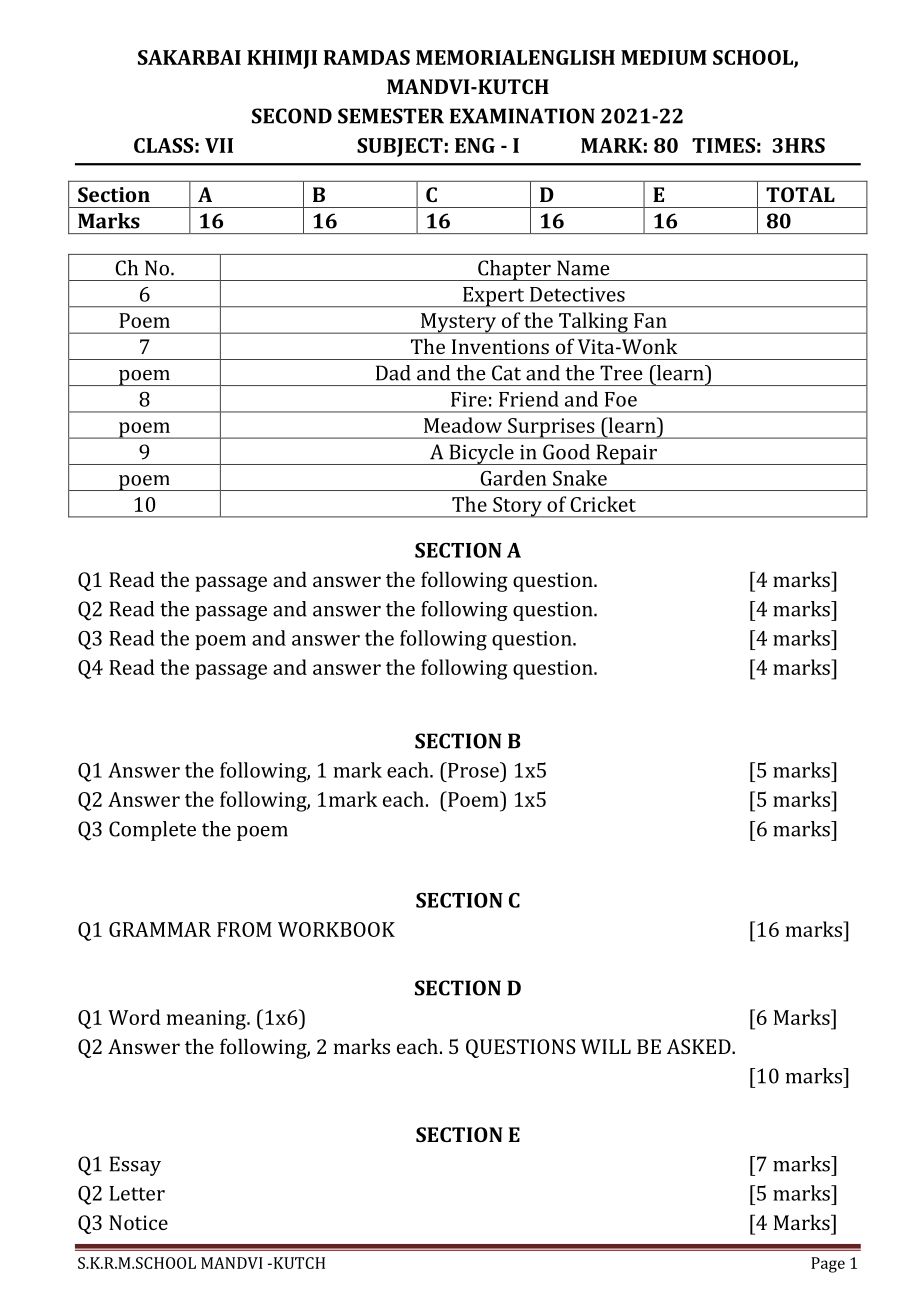  I want to click on EXAMINATION, so click(522, 116).
